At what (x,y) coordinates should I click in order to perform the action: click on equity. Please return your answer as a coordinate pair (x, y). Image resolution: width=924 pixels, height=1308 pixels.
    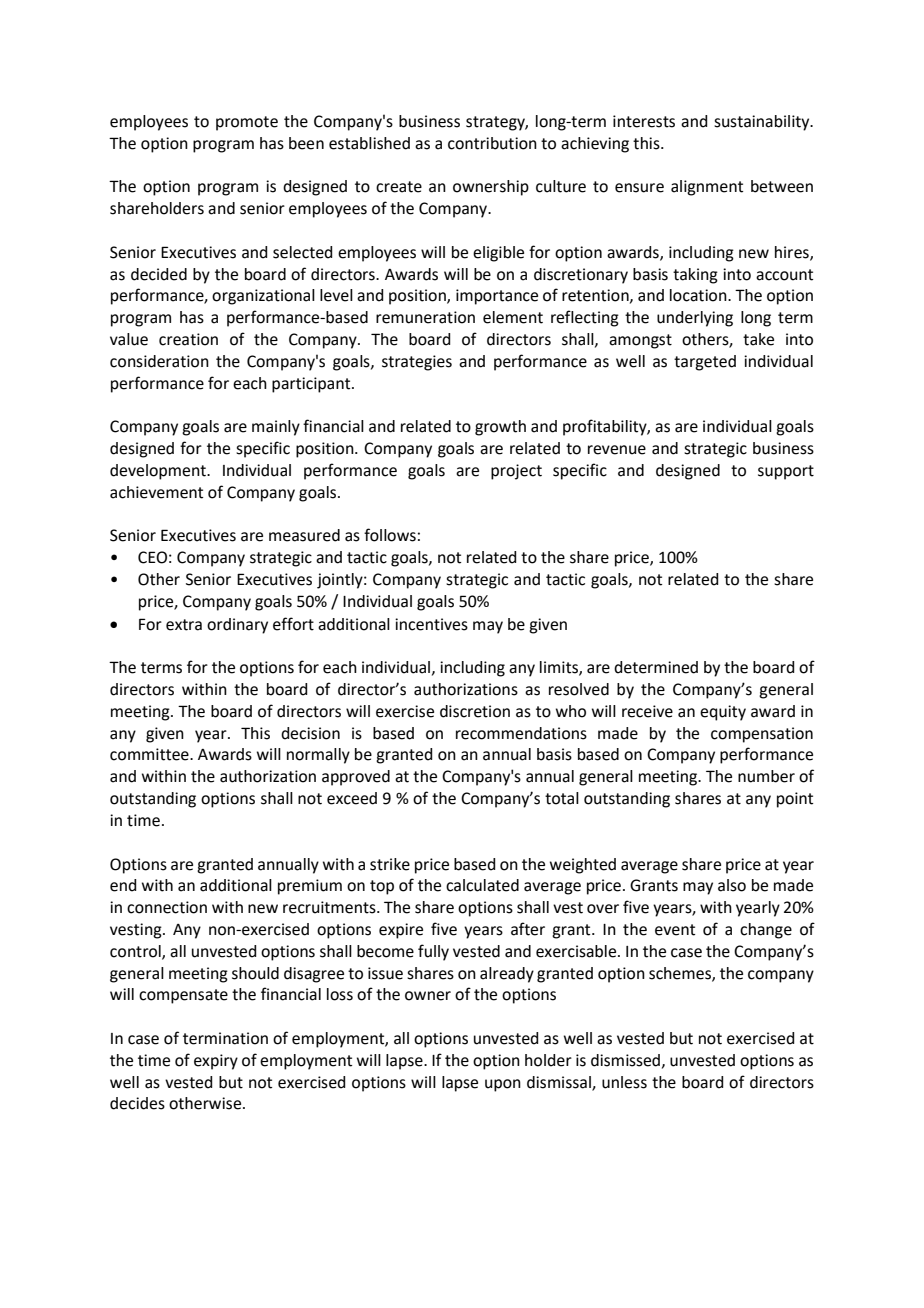
    Looking at the image, I should click on (723, 713).
